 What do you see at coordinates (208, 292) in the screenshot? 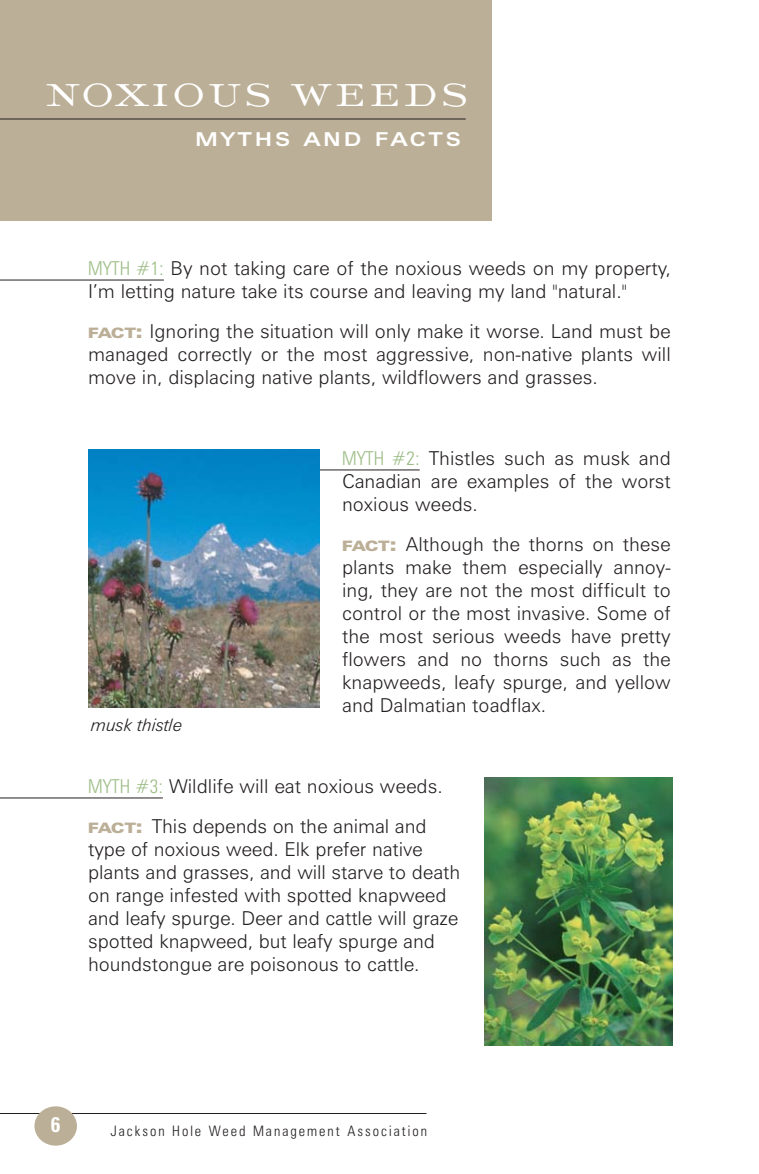
I see `nature` at bounding box center [208, 292].
